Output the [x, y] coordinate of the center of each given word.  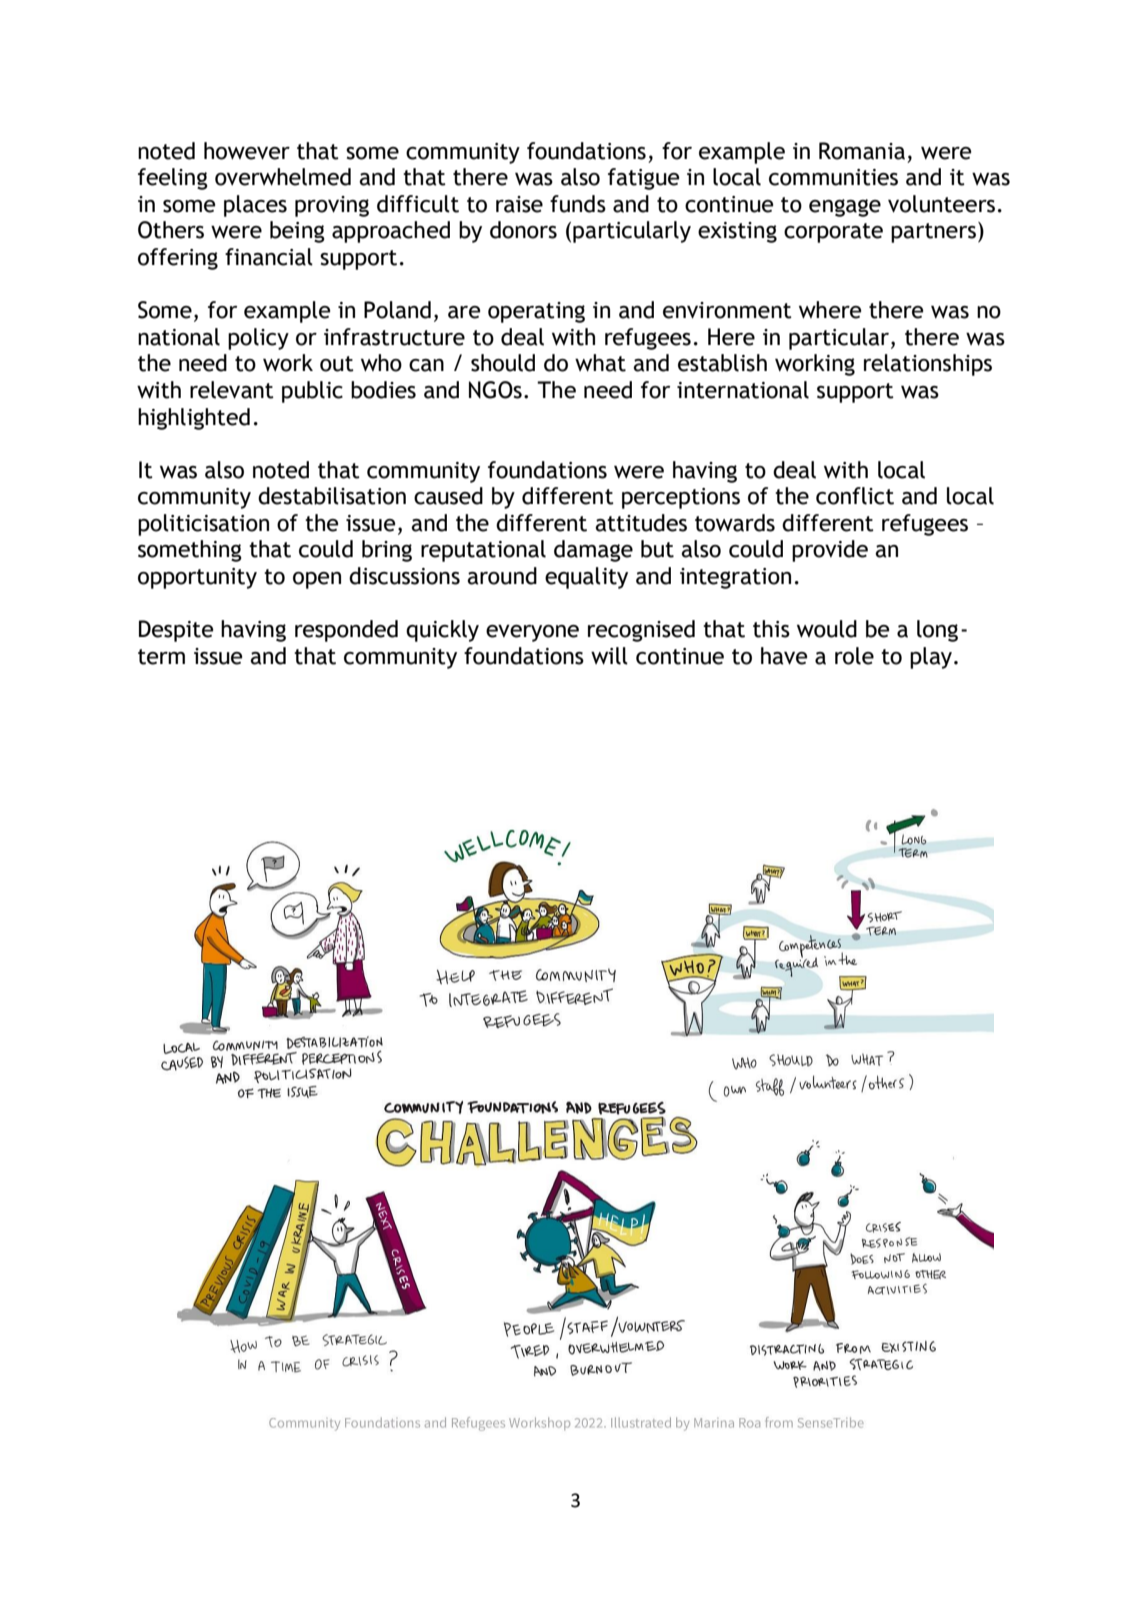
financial [269, 257]
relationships [928, 365]
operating [536, 312]
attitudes [641, 523]
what [600, 363]
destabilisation [332, 496]
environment [727, 310]
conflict [855, 496]
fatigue [643, 179]
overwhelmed [283, 177]
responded [346, 631]
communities [833, 177]
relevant [232, 390]
